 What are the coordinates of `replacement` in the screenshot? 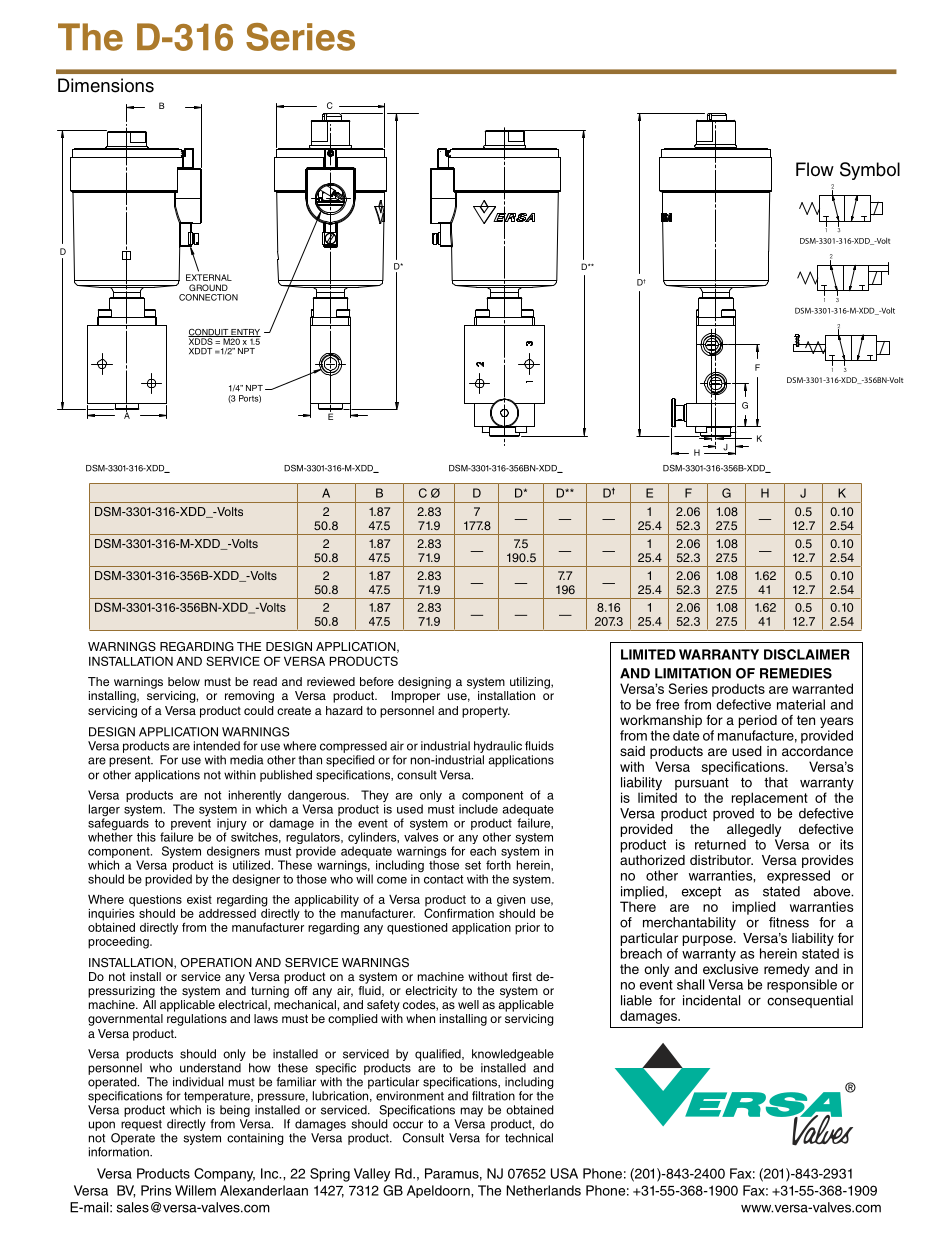 It's located at (770, 799).
